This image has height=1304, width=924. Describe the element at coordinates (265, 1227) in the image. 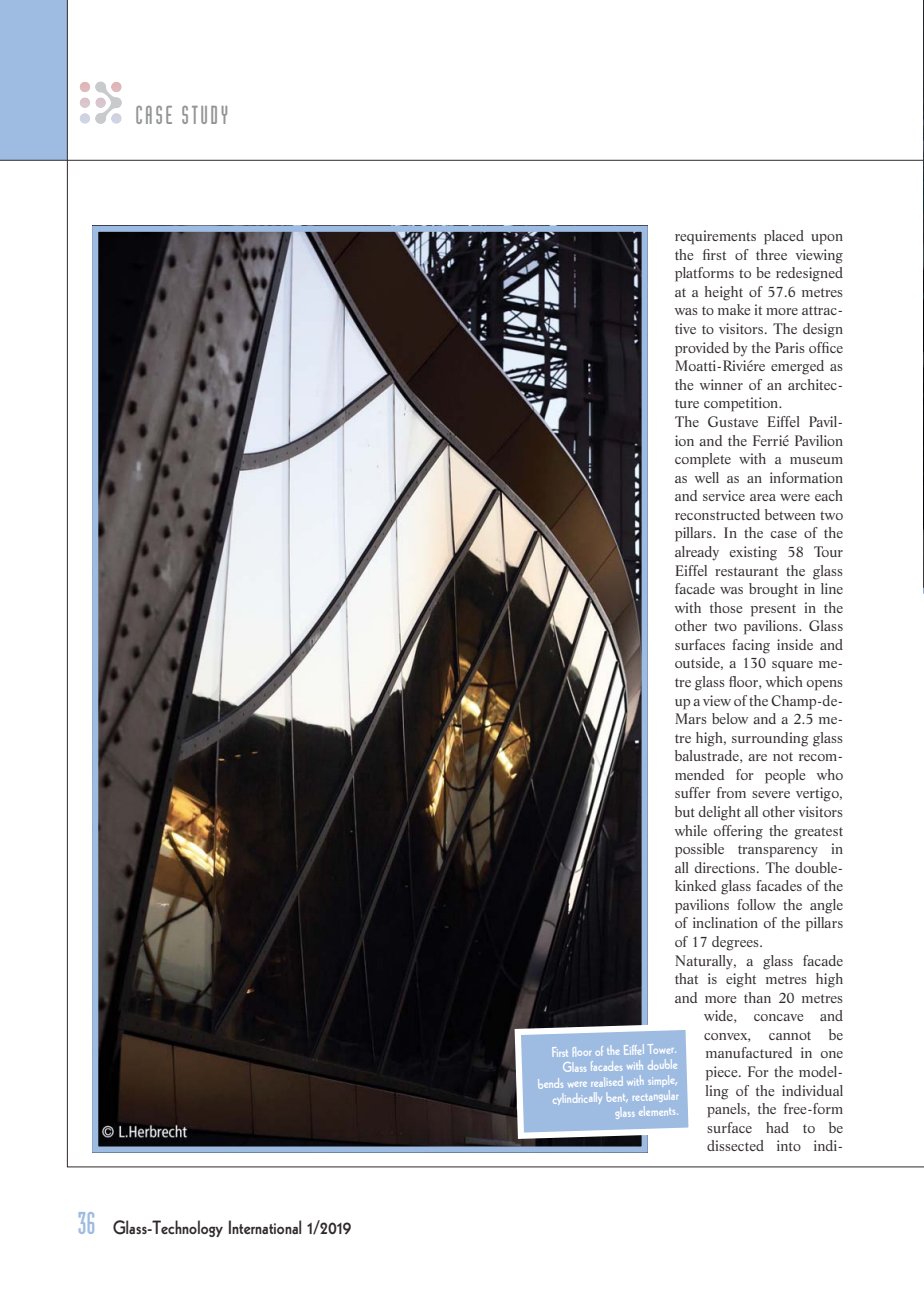

I see `International` at that location.
